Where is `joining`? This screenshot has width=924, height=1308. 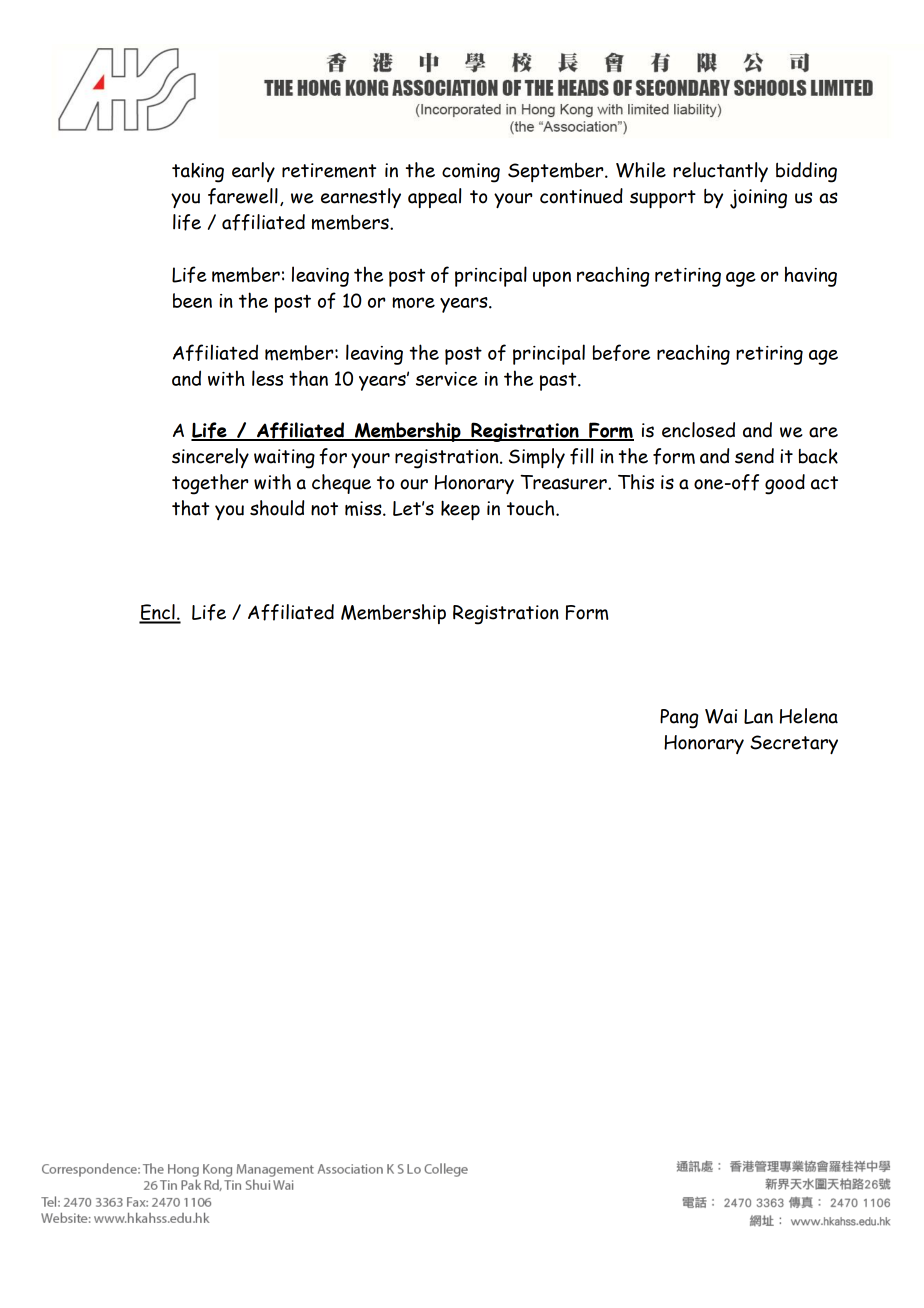
joining is located at coordinates (758, 199).
